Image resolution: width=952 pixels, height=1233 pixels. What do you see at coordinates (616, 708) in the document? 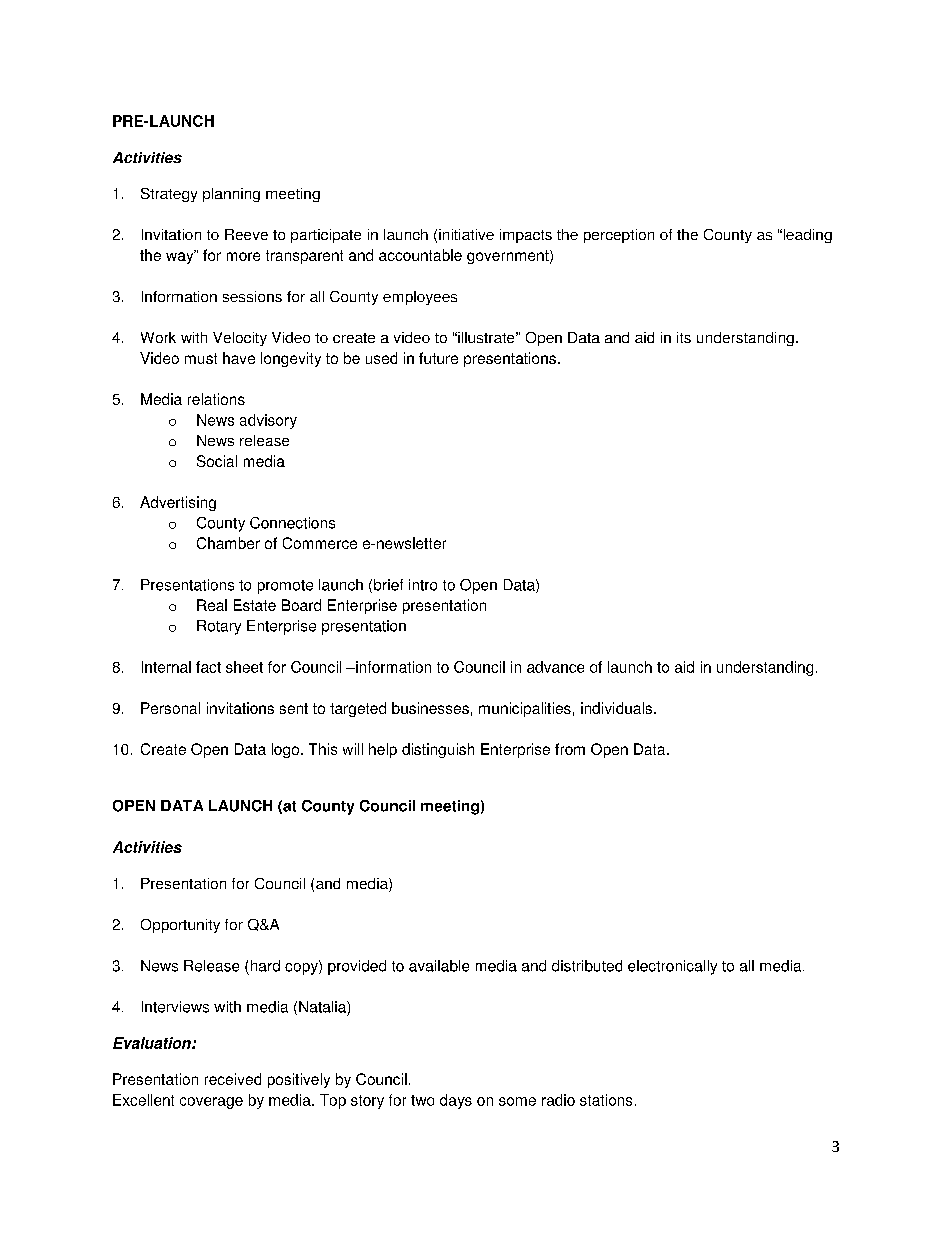
I see `individuals` at bounding box center [616, 708].
